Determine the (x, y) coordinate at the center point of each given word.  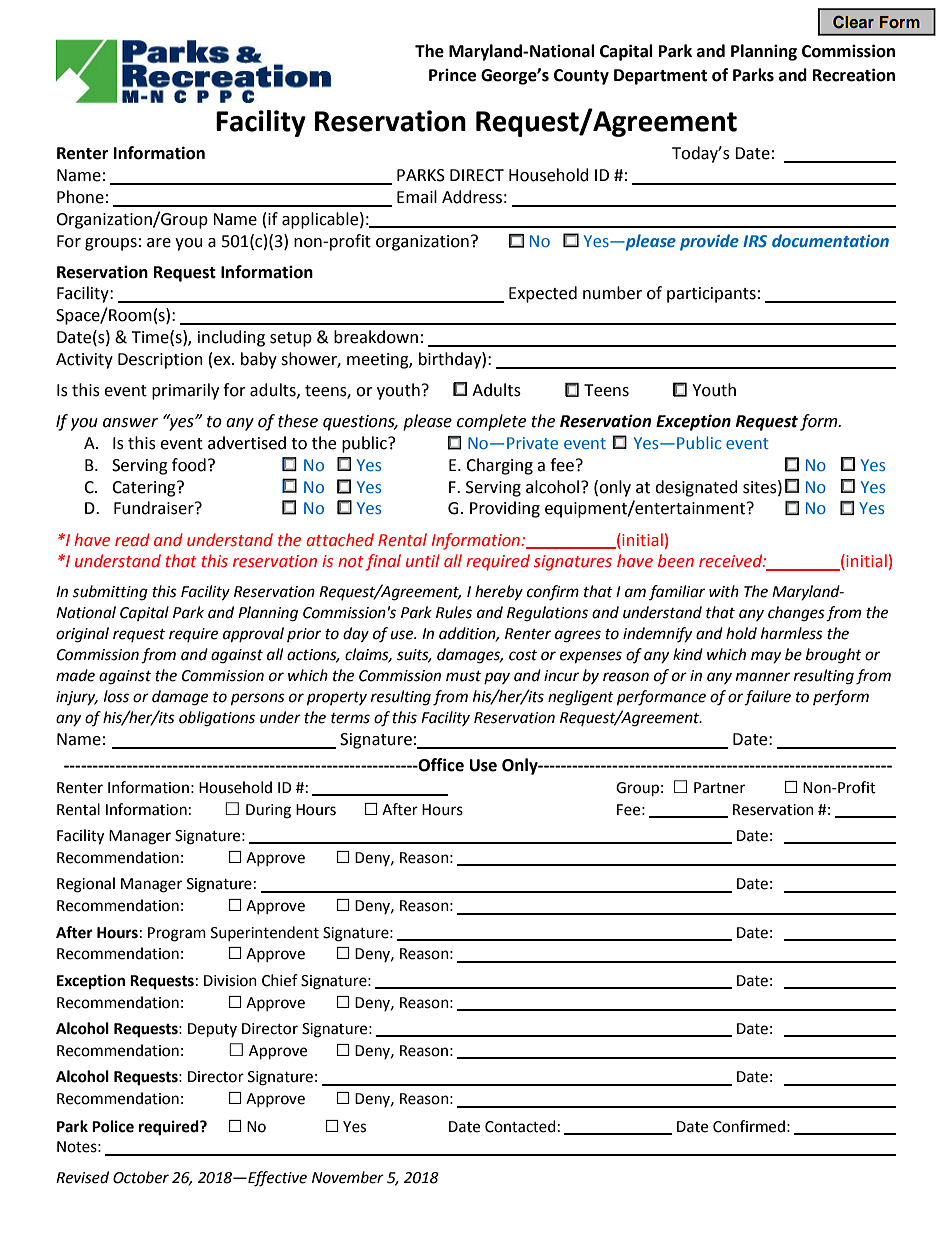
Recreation (854, 75)
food (189, 465)
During (268, 811)
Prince (452, 75)
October (141, 1177)
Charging (499, 466)
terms (350, 718)
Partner (719, 788)
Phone (80, 197)
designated (696, 488)
